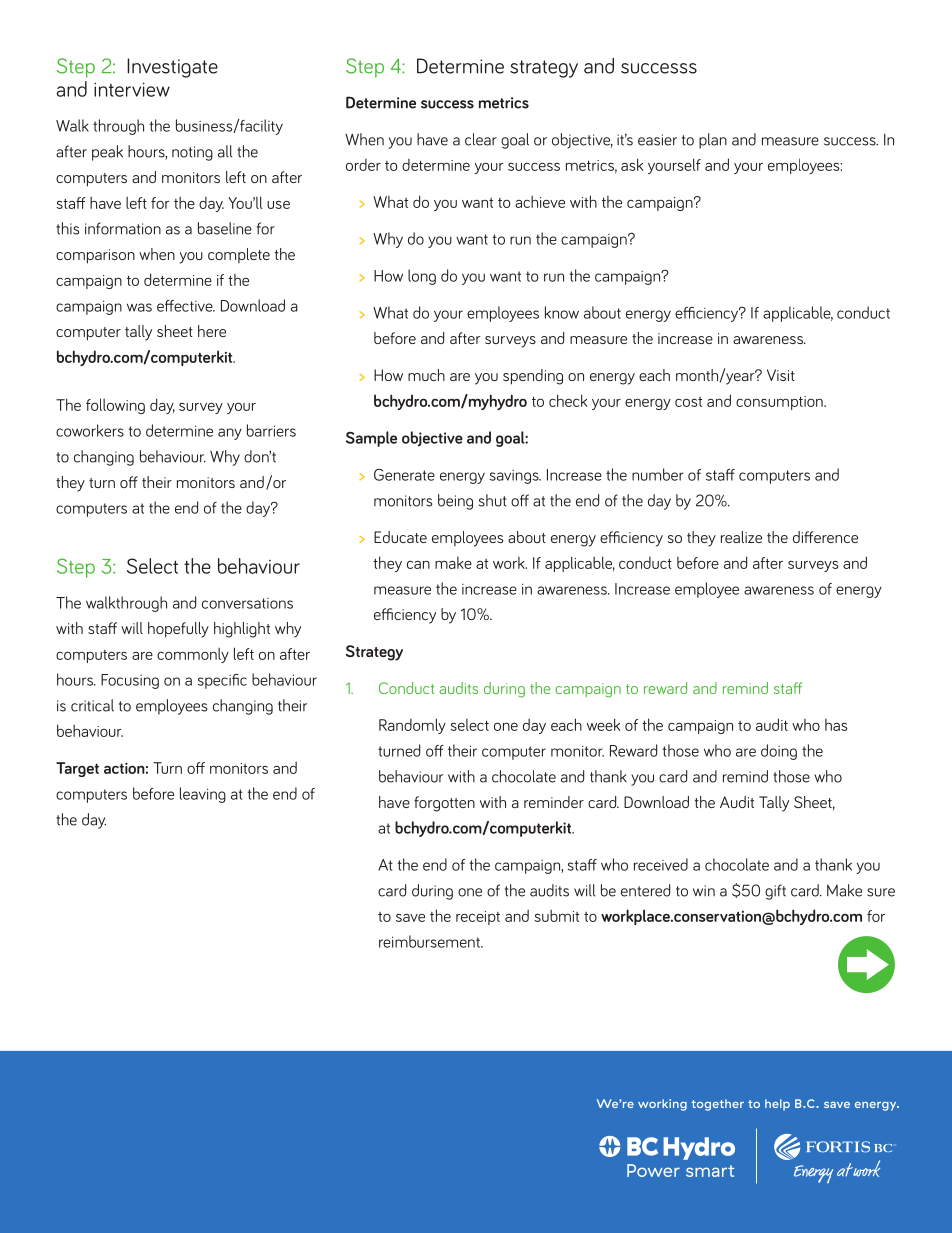 This image has width=952, height=1233. Describe the element at coordinates (230, 434) in the image. I see `any` at that location.
